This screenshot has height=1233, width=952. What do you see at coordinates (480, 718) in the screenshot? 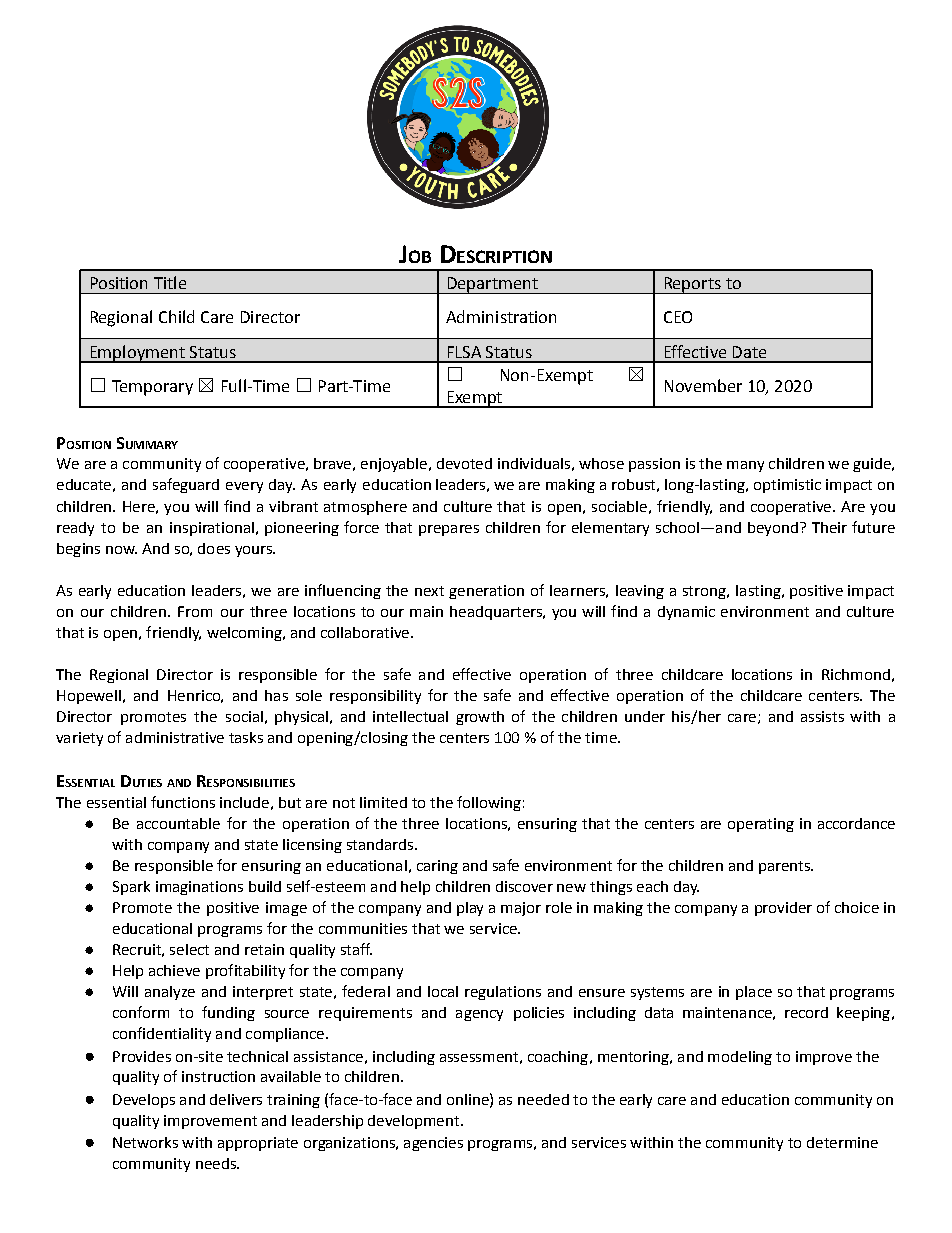
I see `growth` at bounding box center [480, 718].
